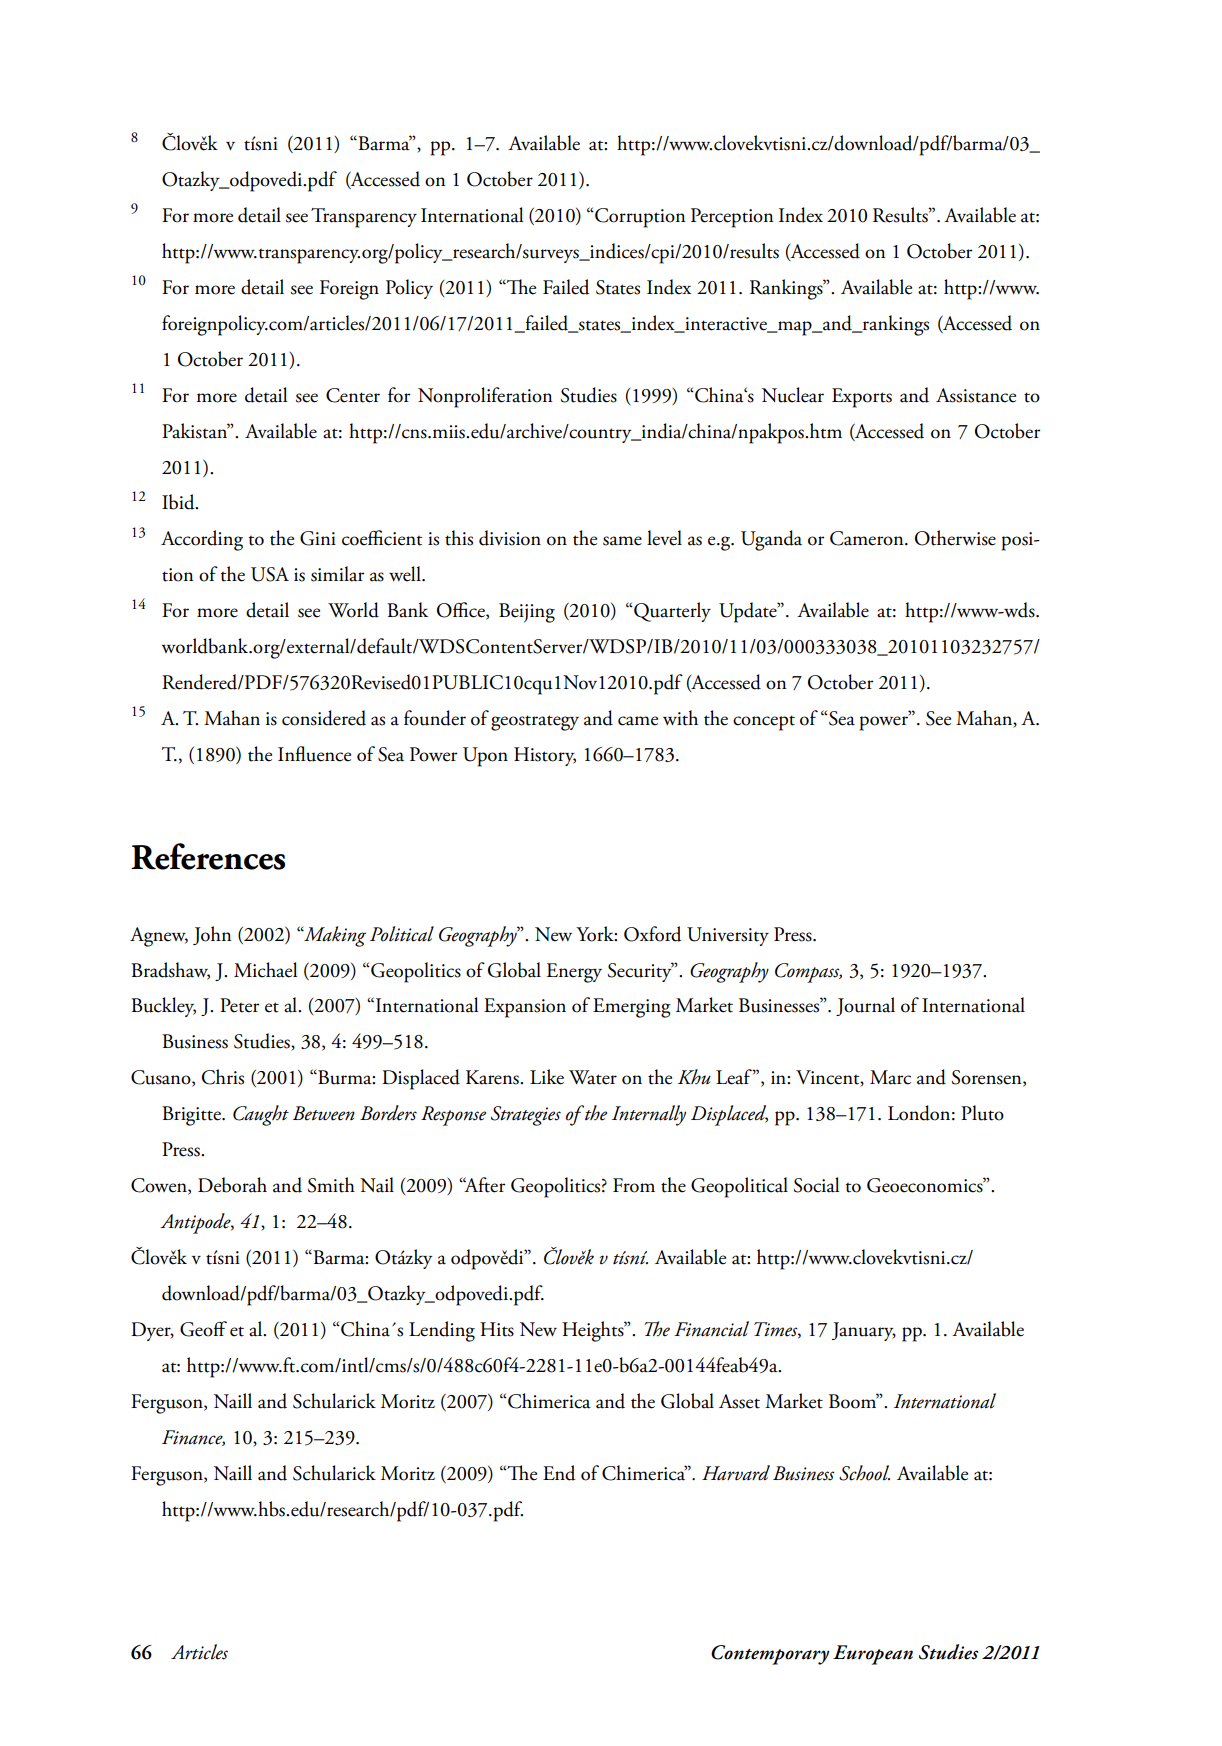  What do you see at coordinates (196, 431) in the screenshot?
I see `Pakistan` at bounding box center [196, 431].
